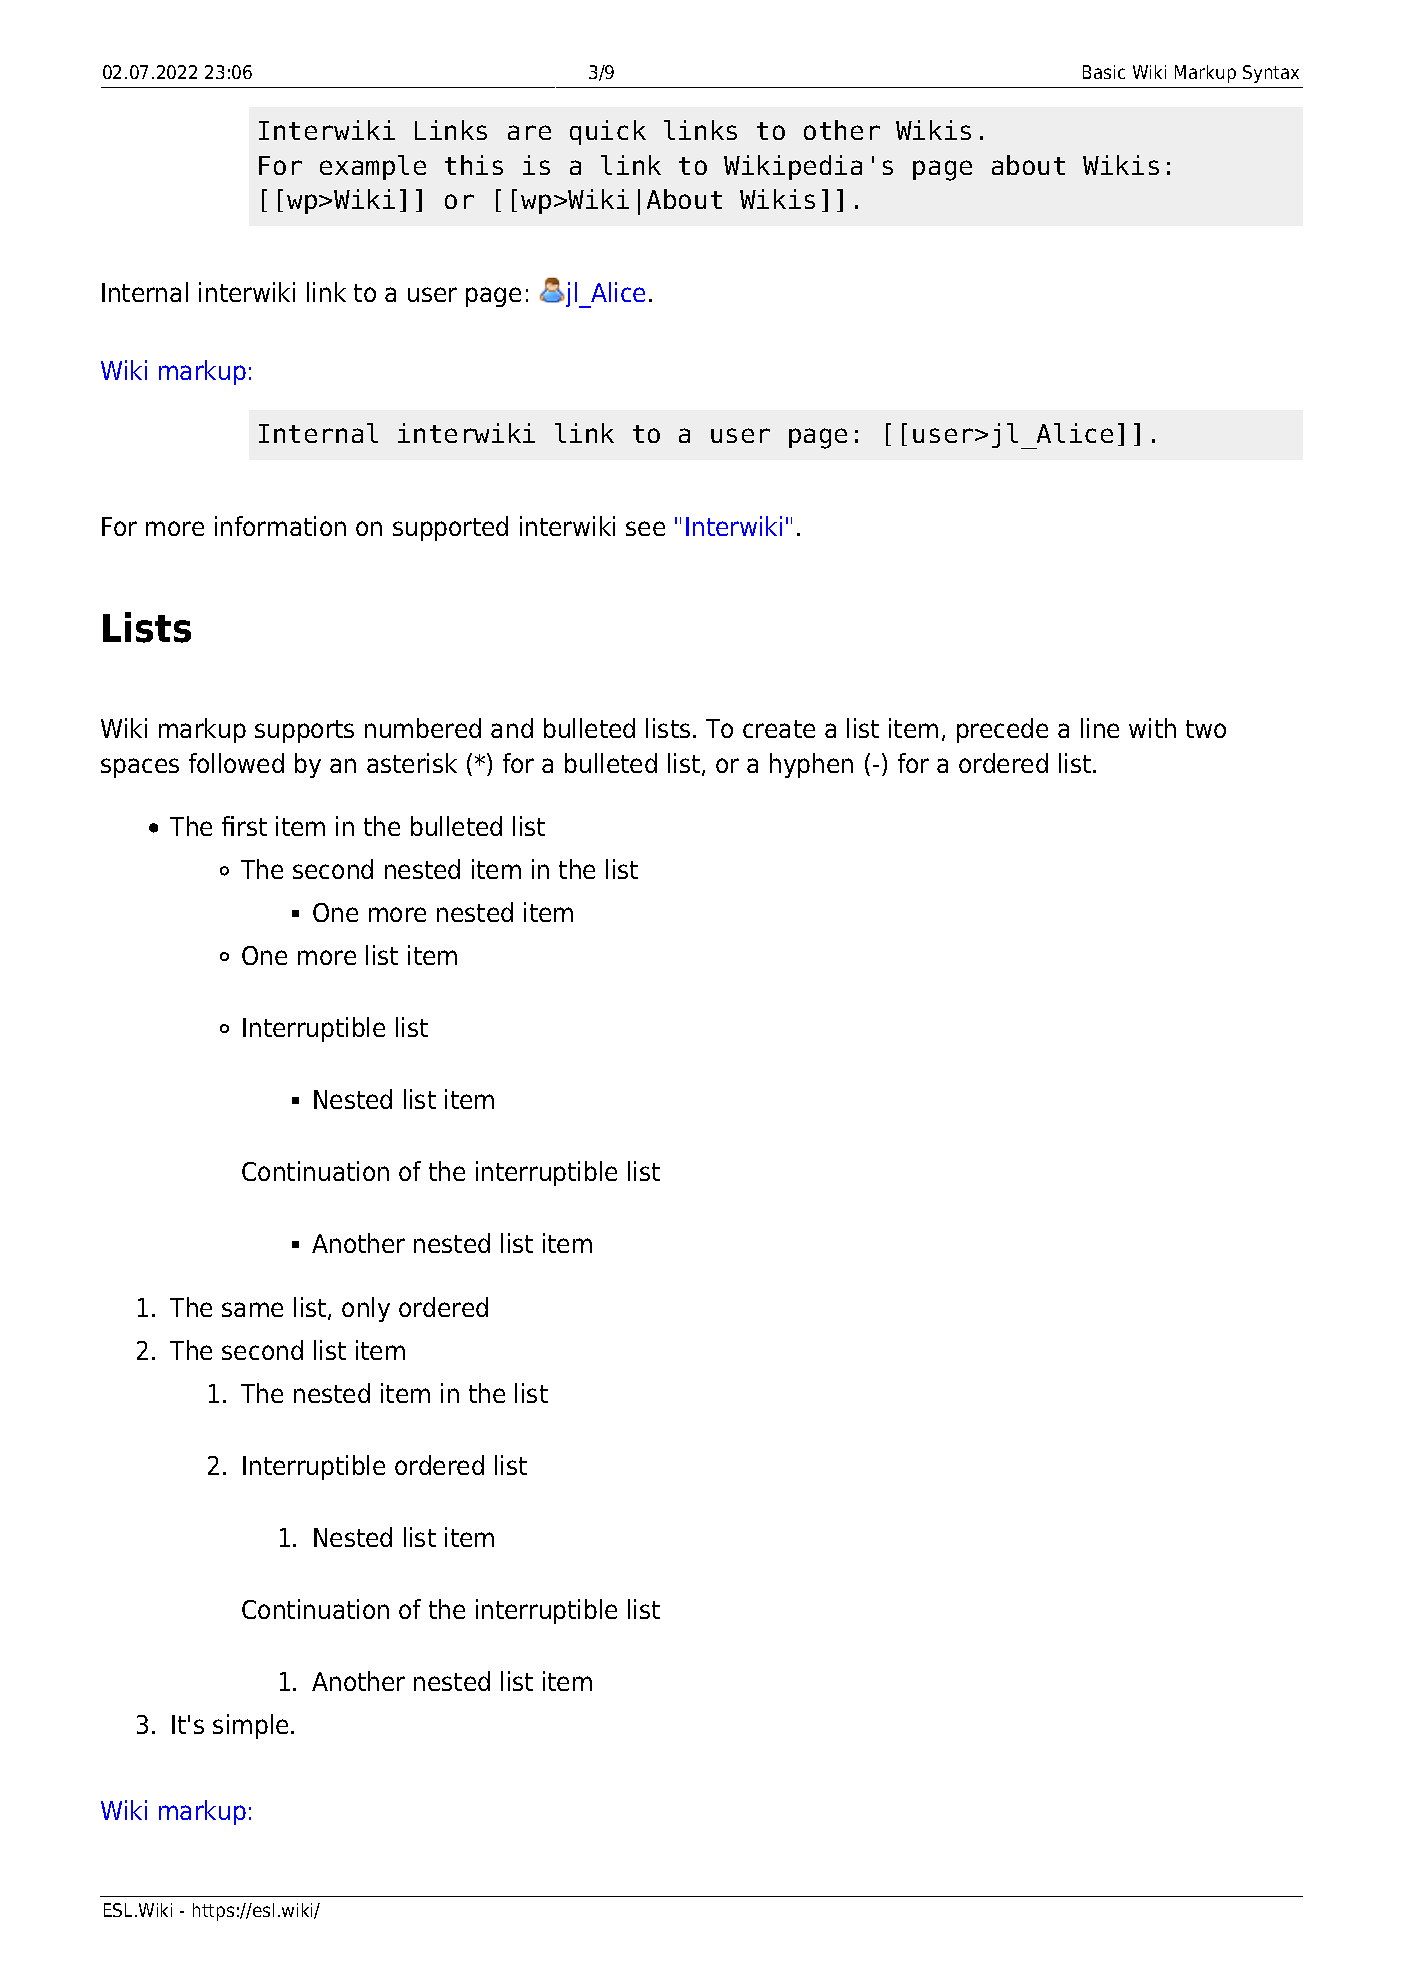 This document has height=1984, width=1403. I want to click on with, so click(1152, 728).
